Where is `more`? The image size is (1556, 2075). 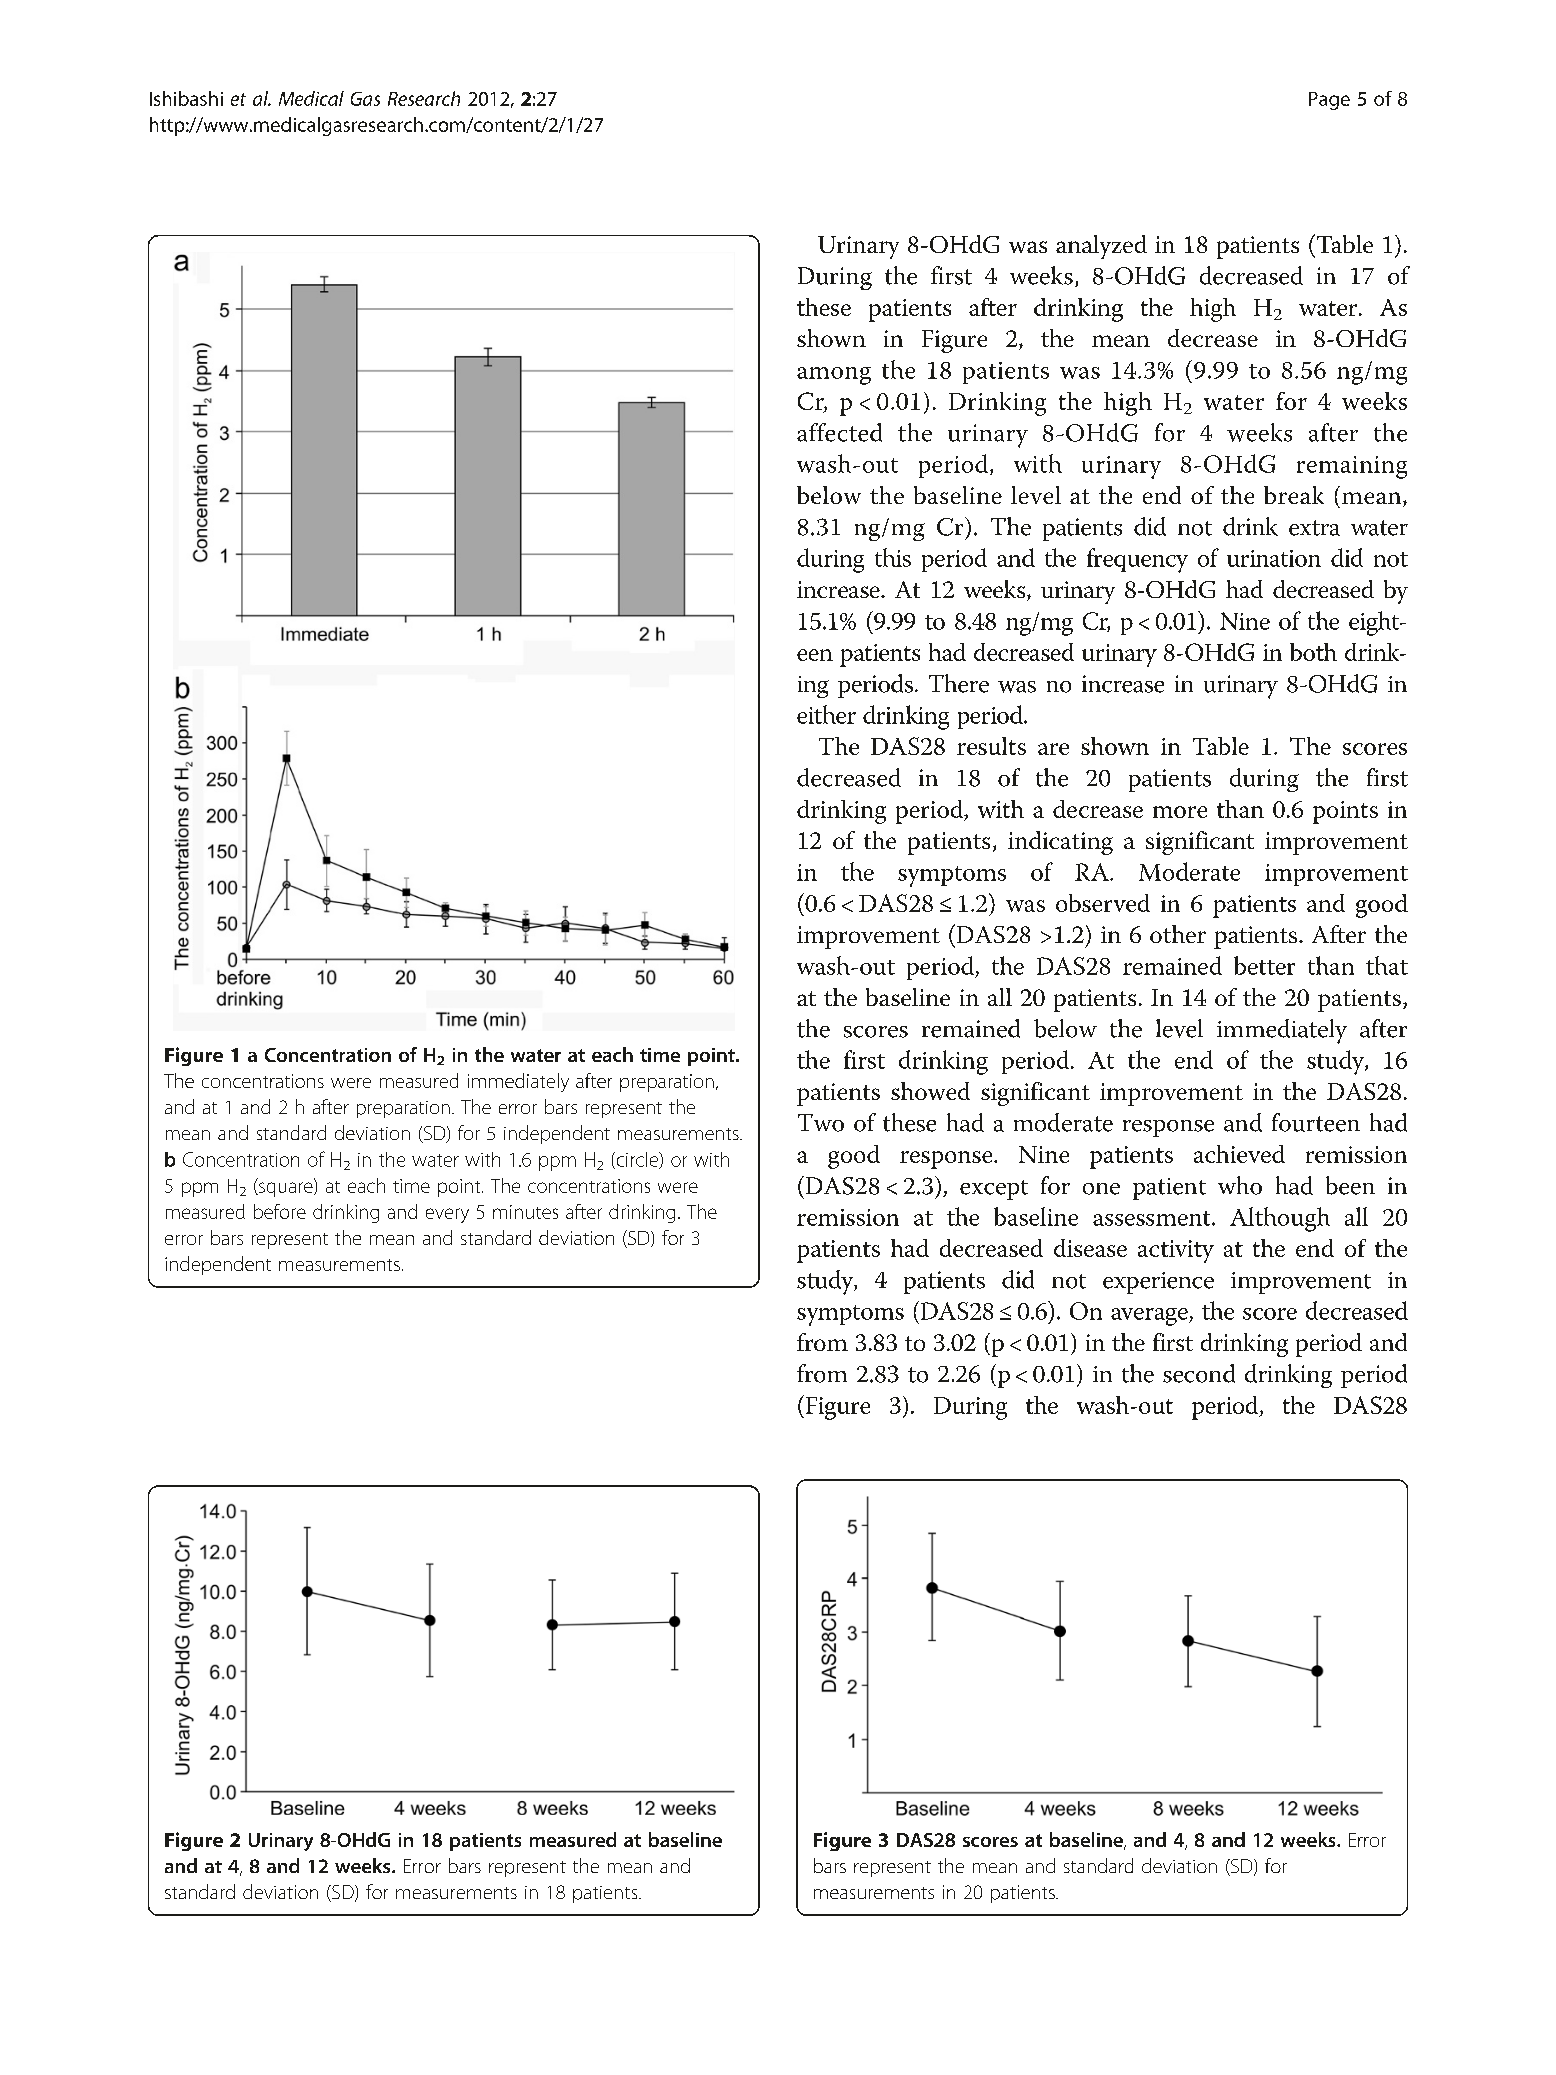 more is located at coordinates (1180, 812).
